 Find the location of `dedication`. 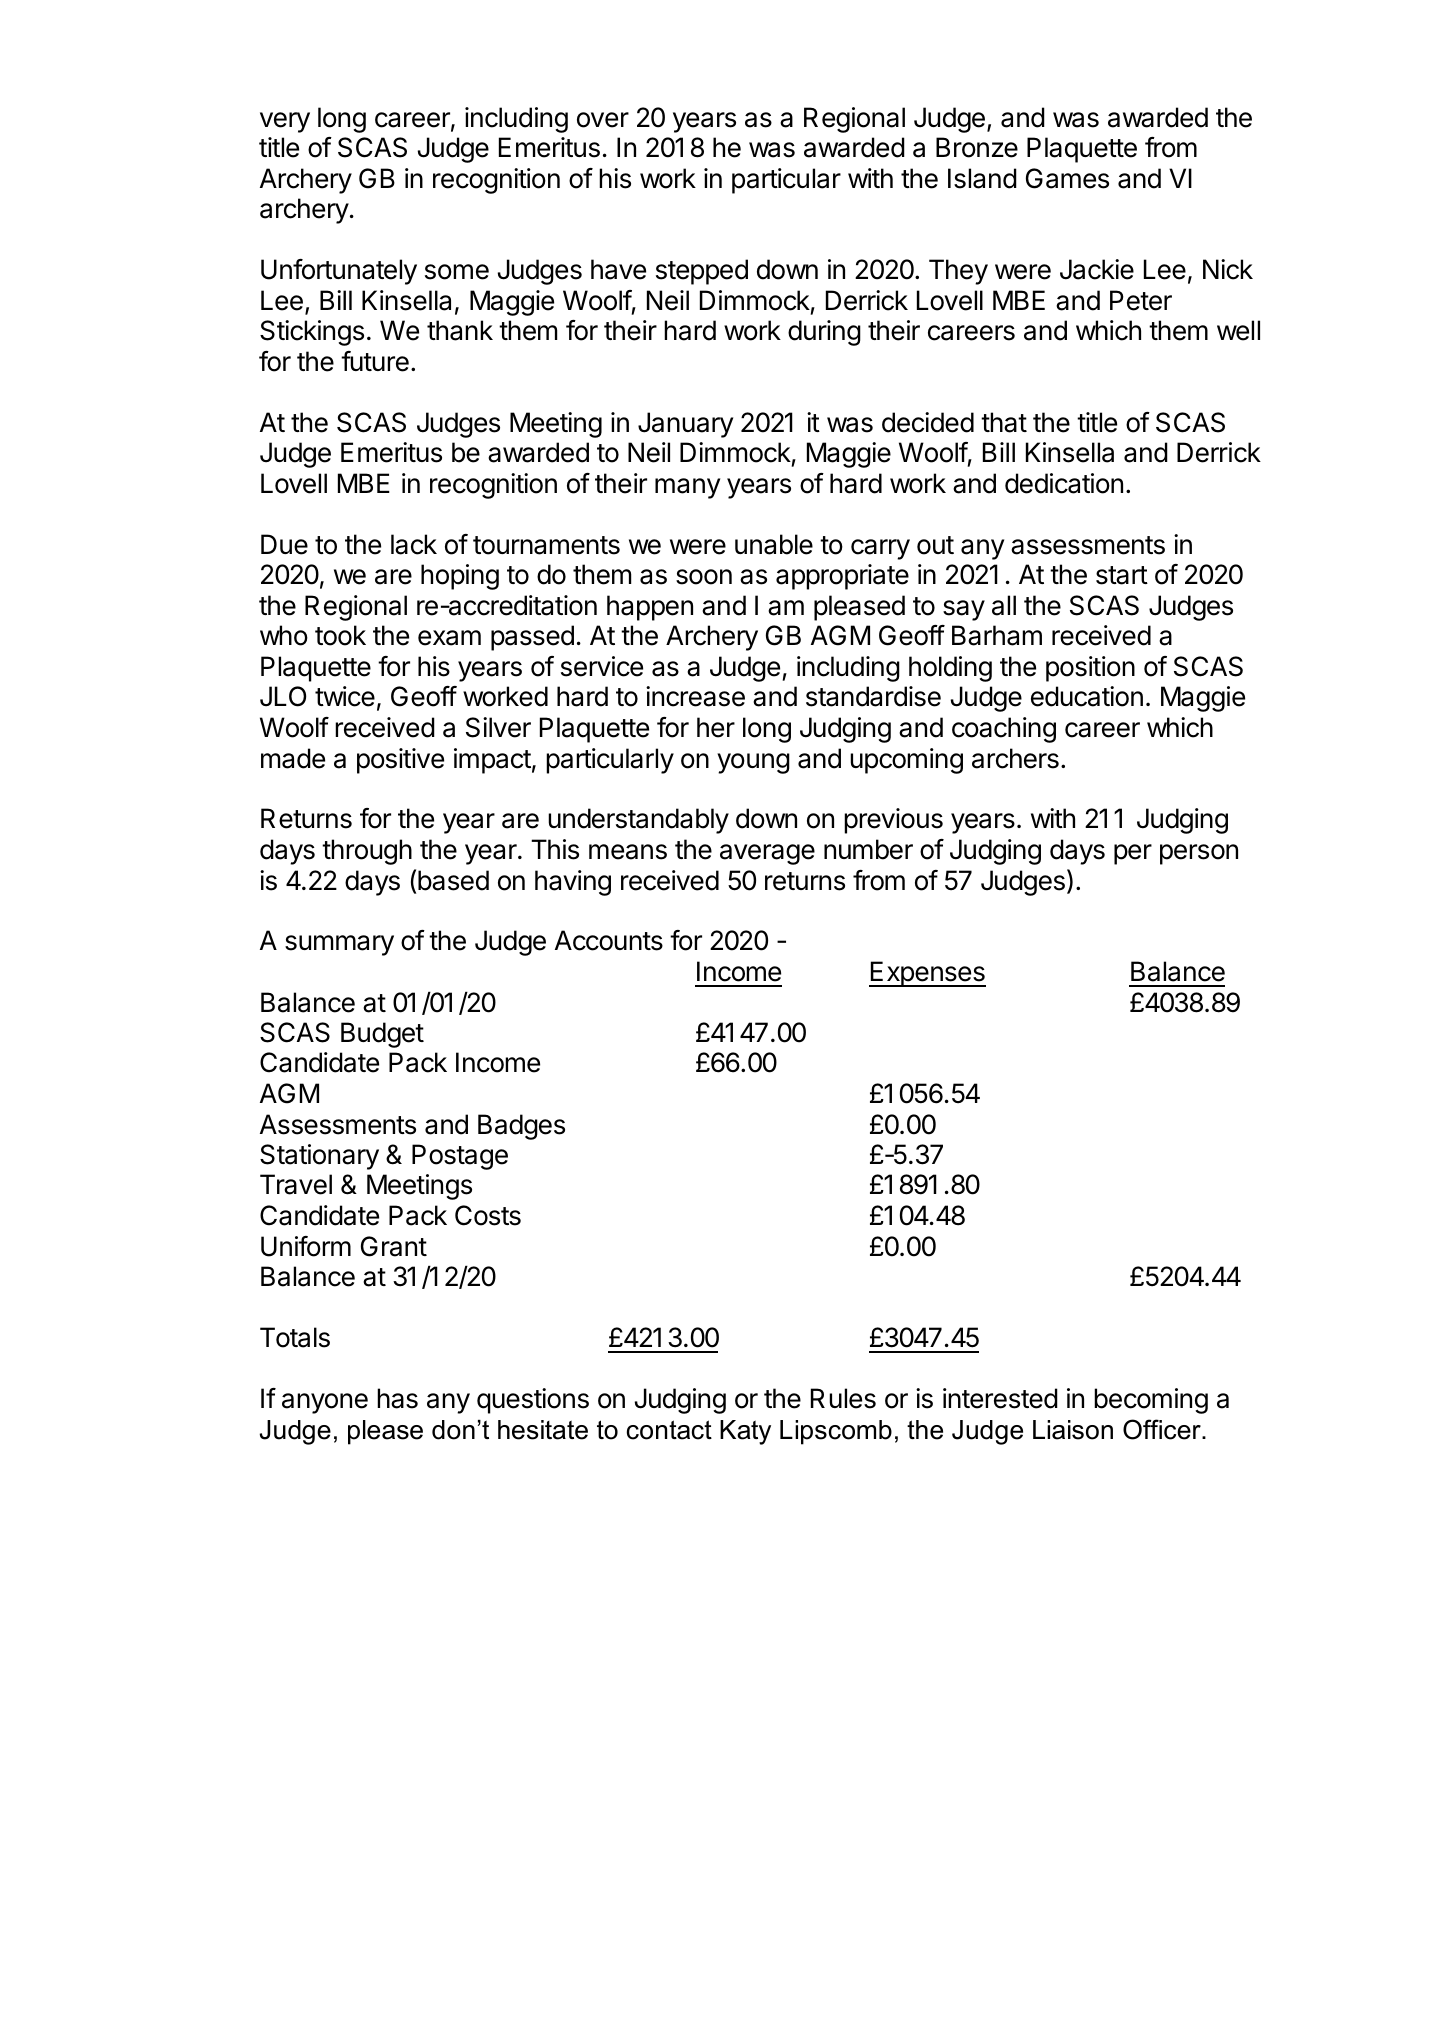

dedication is located at coordinates (1064, 483).
